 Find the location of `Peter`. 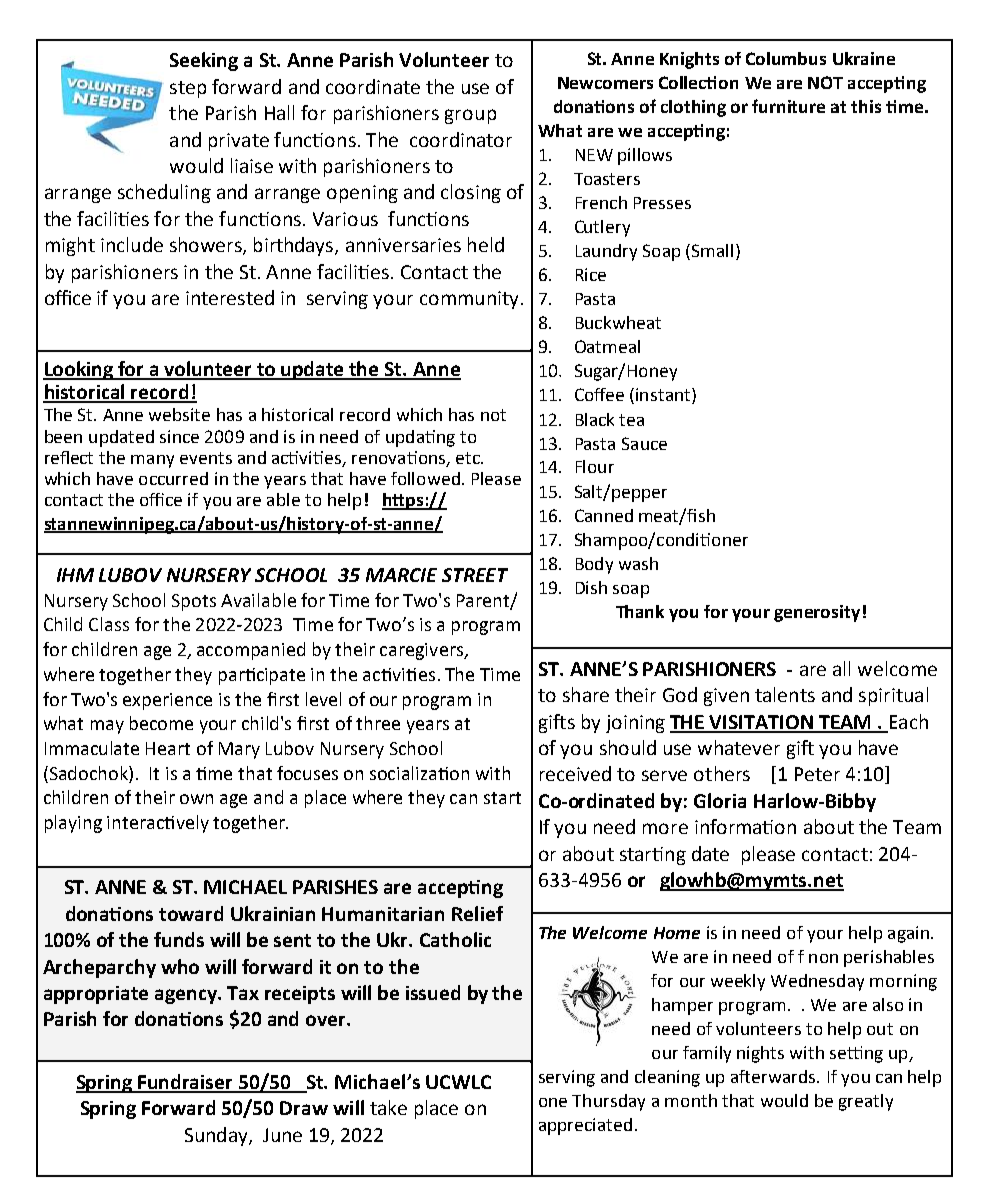

Peter is located at coordinates (817, 774).
